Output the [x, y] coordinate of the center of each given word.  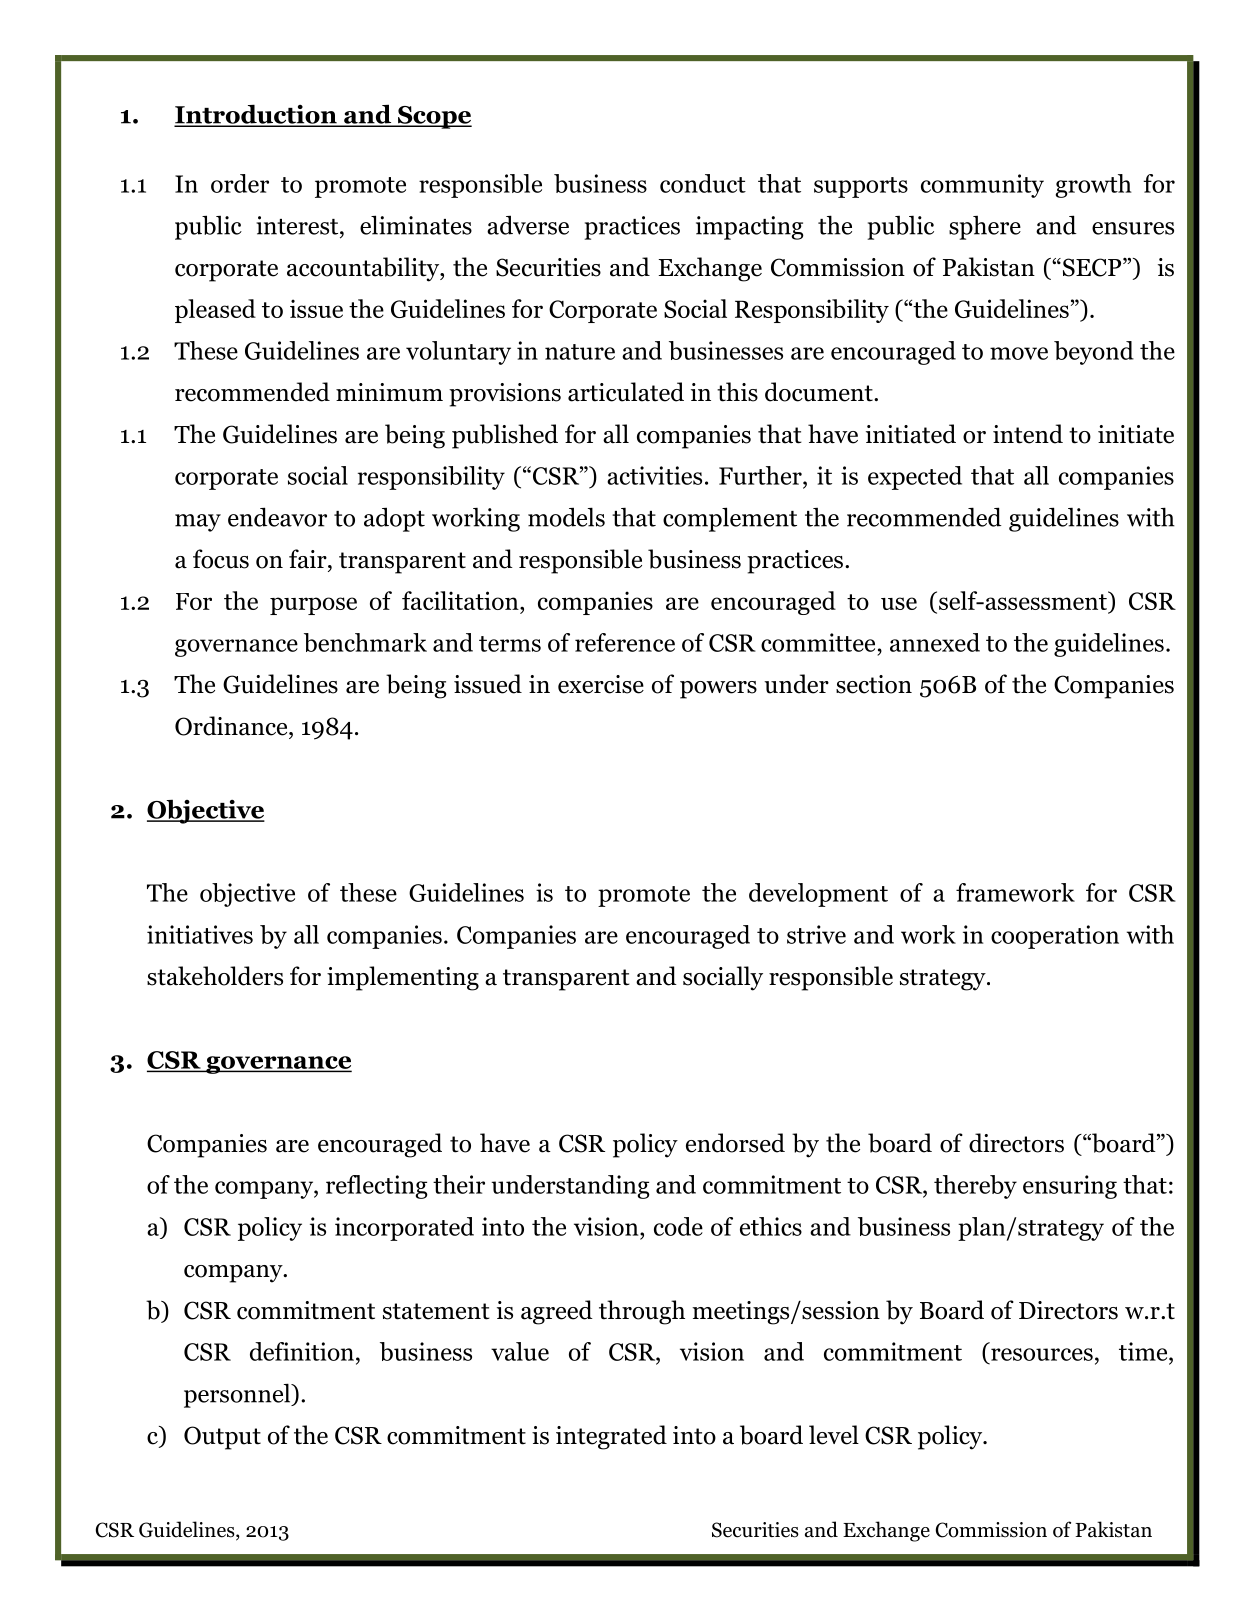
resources [1042, 1354]
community [982, 186]
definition [302, 1351]
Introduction [256, 115]
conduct [703, 183]
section [874, 684]
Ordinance [232, 726]
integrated [611, 1437]
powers [718, 690]
